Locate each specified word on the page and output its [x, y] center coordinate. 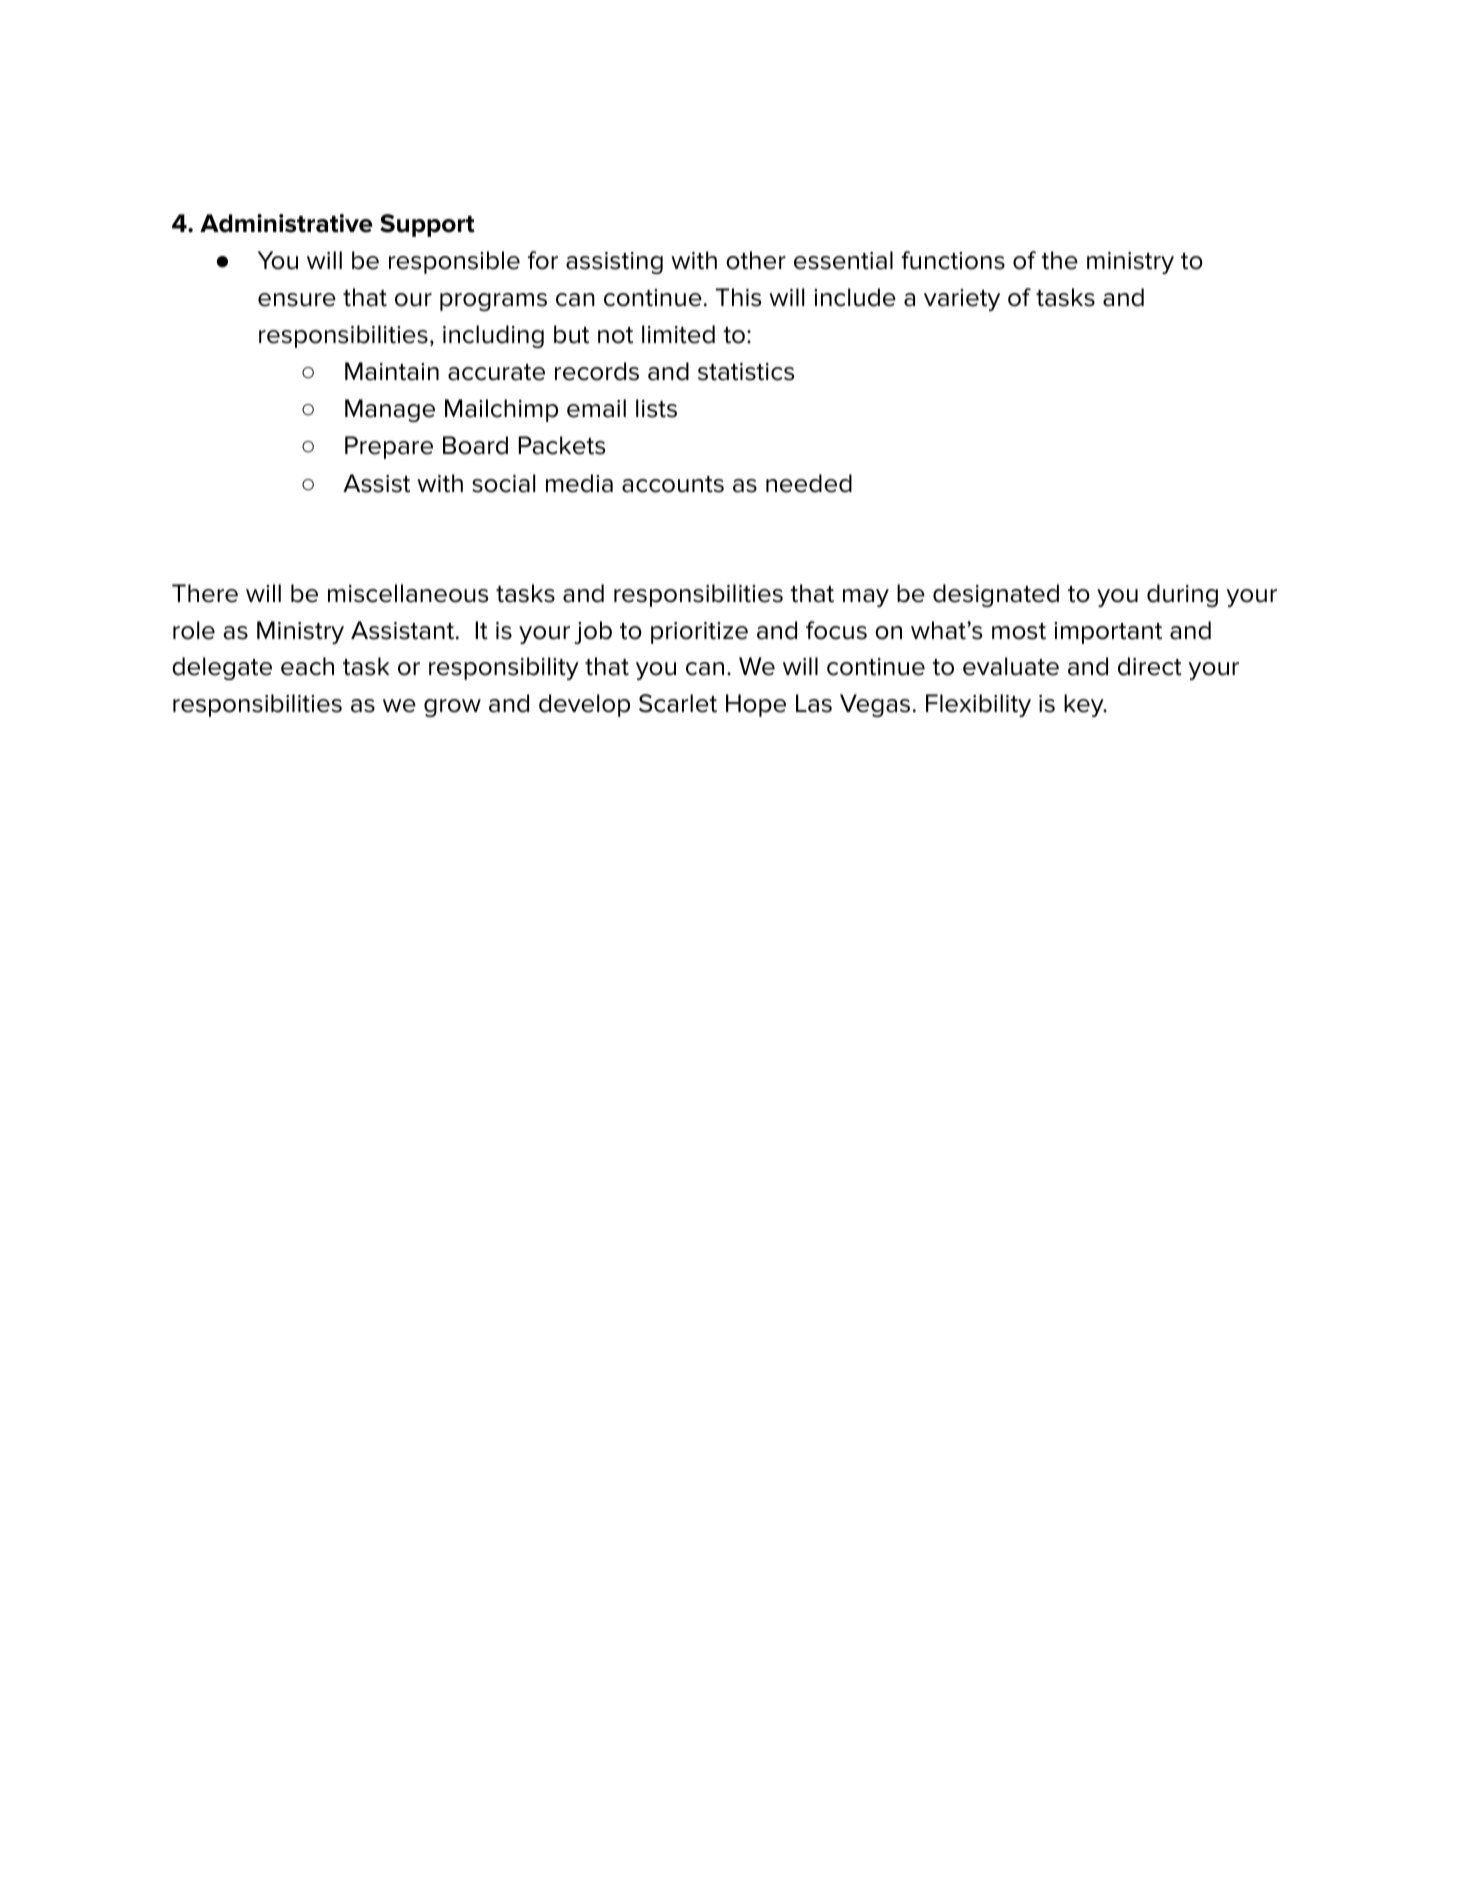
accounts [673, 484]
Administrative [286, 223]
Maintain [392, 371]
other [756, 260]
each [307, 666]
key [1085, 705]
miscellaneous [408, 593]
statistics [746, 372]
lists [656, 408]
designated [996, 595]
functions [953, 260]
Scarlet [678, 703]
